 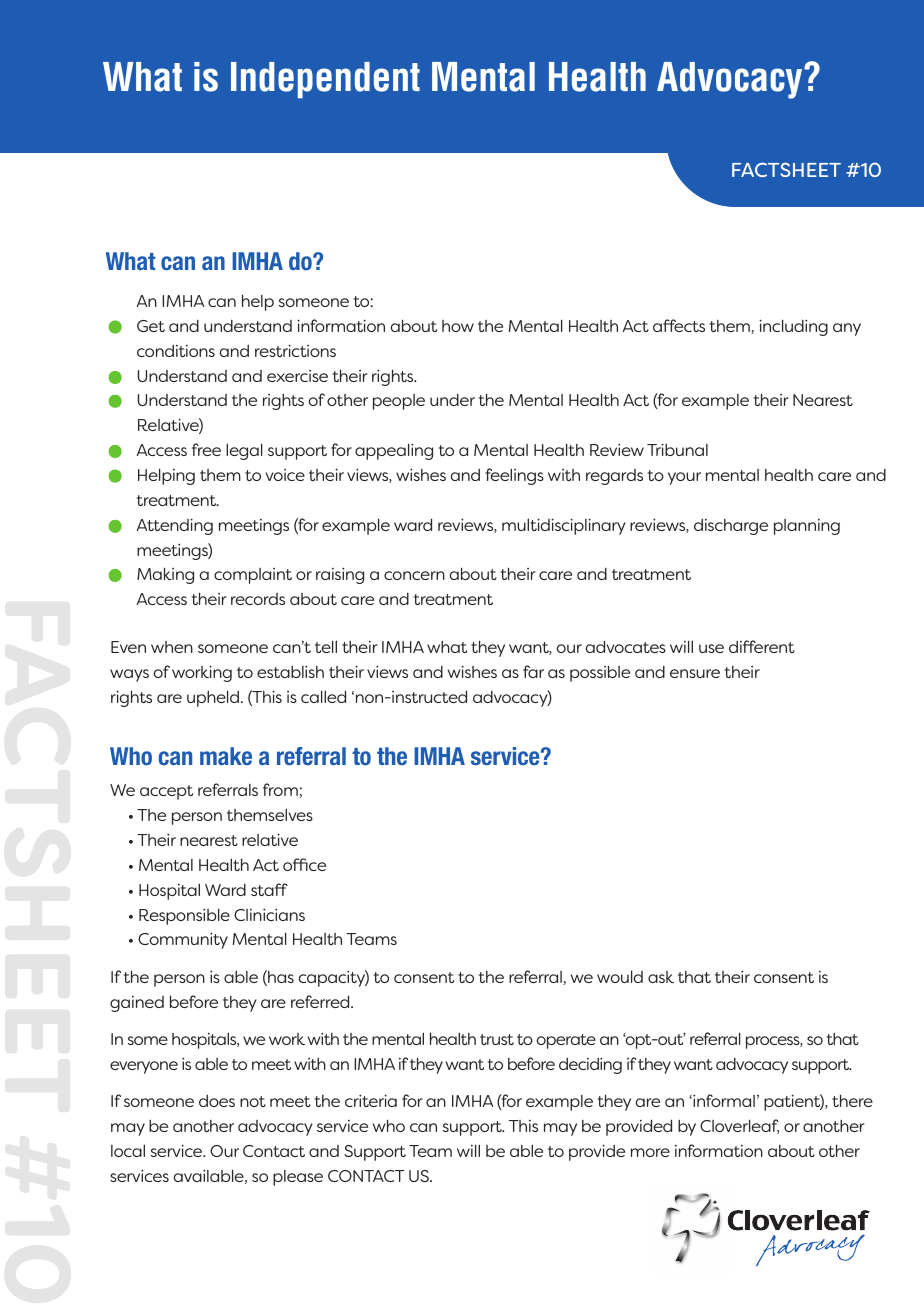 What do you see at coordinates (847, 329) in the screenshot?
I see `any` at bounding box center [847, 329].
